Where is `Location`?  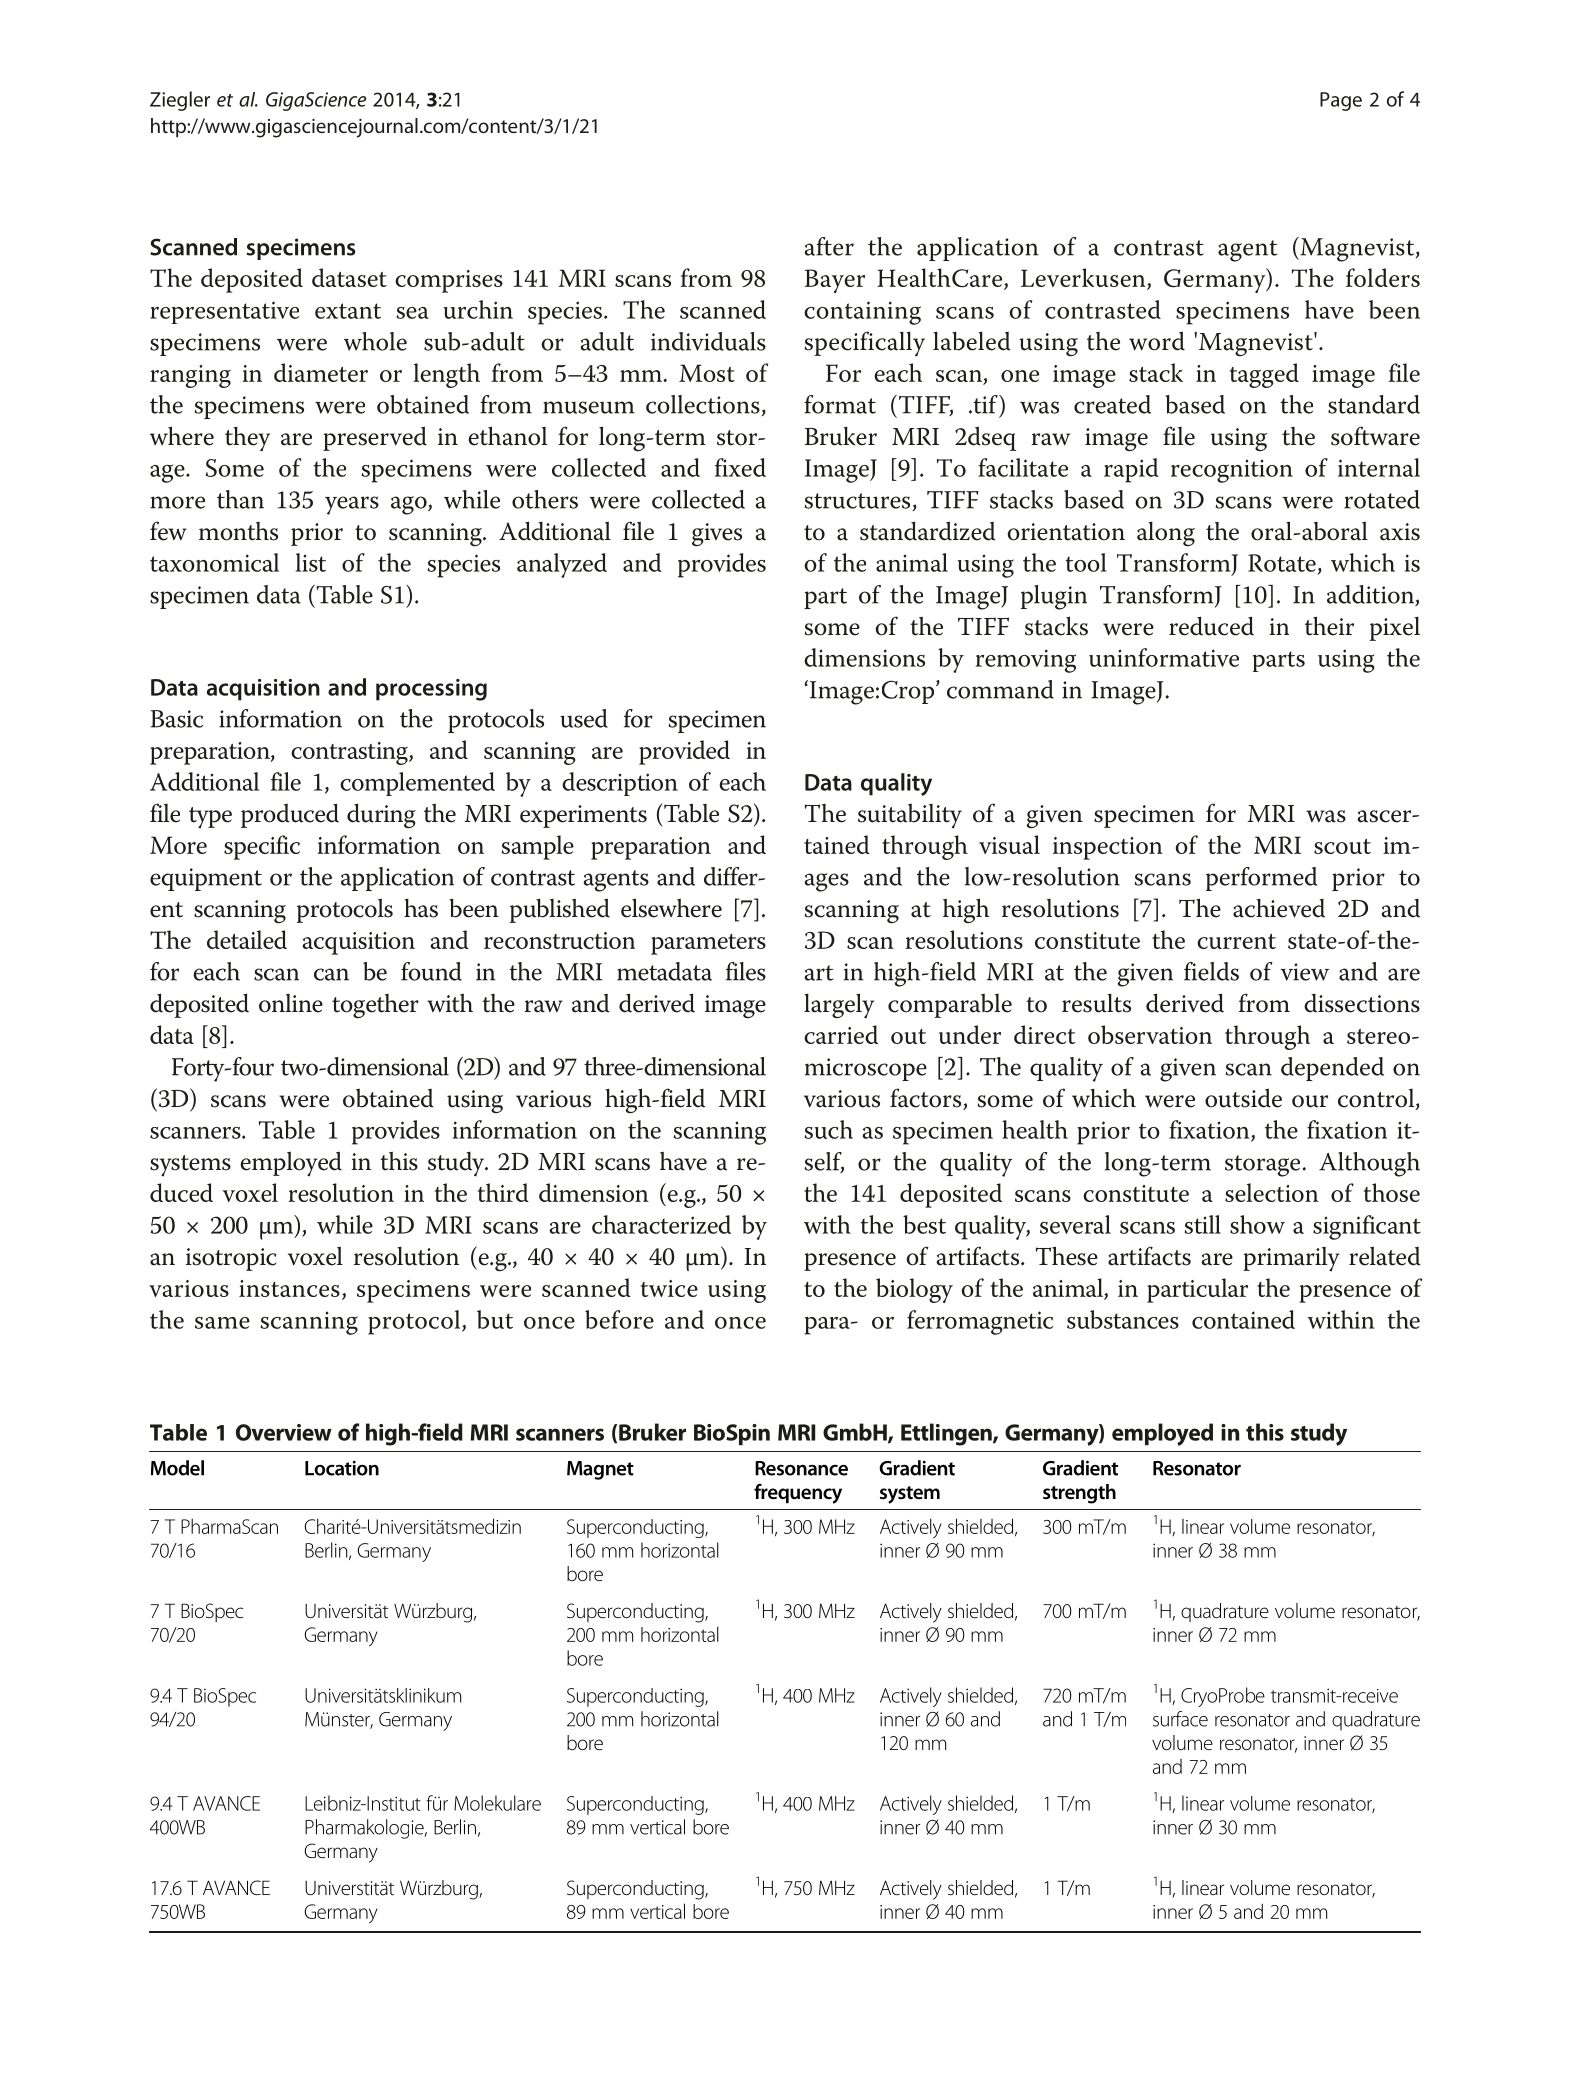
Location is located at coordinates (342, 1468).
